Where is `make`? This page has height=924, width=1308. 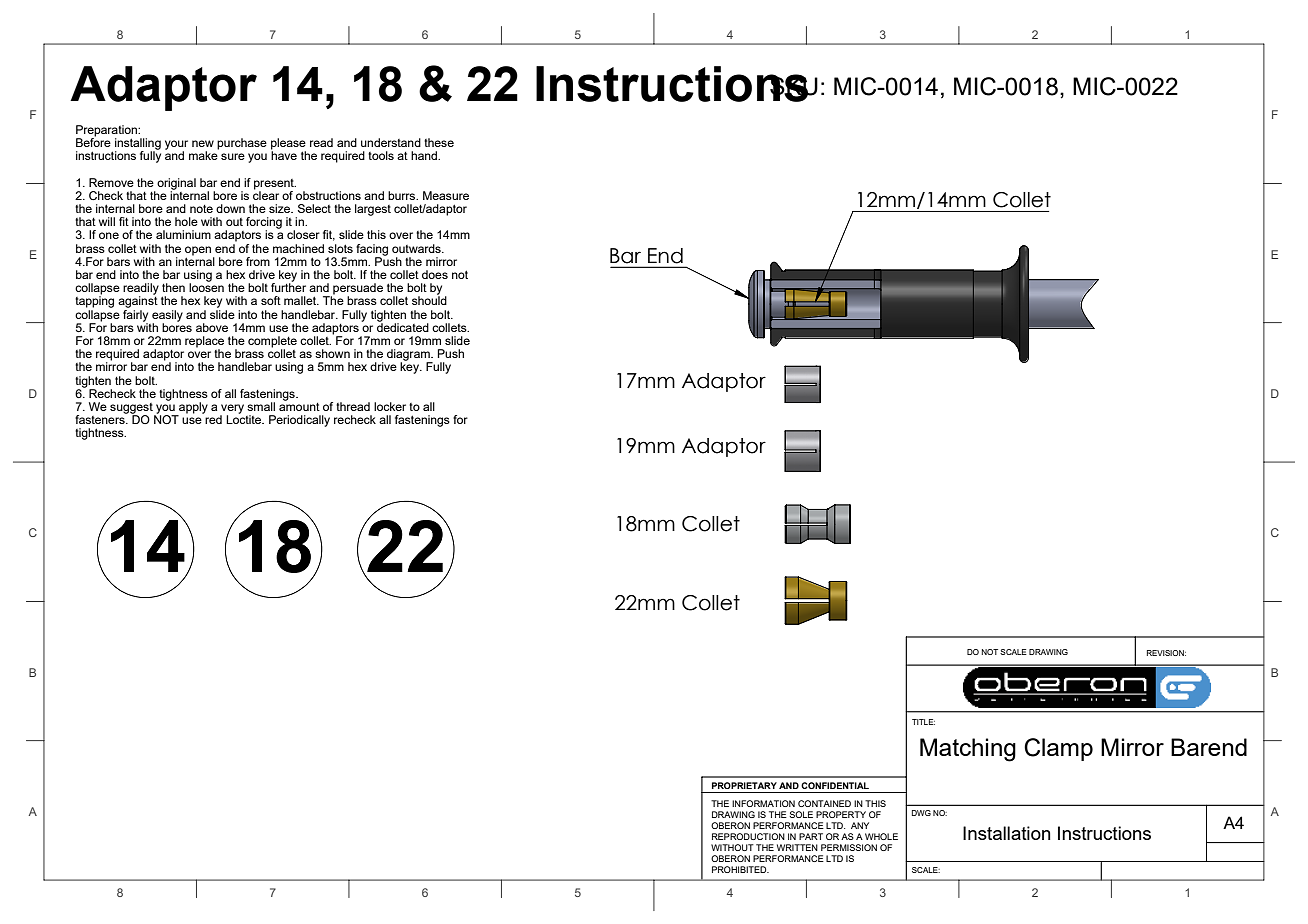 make is located at coordinates (204, 154).
